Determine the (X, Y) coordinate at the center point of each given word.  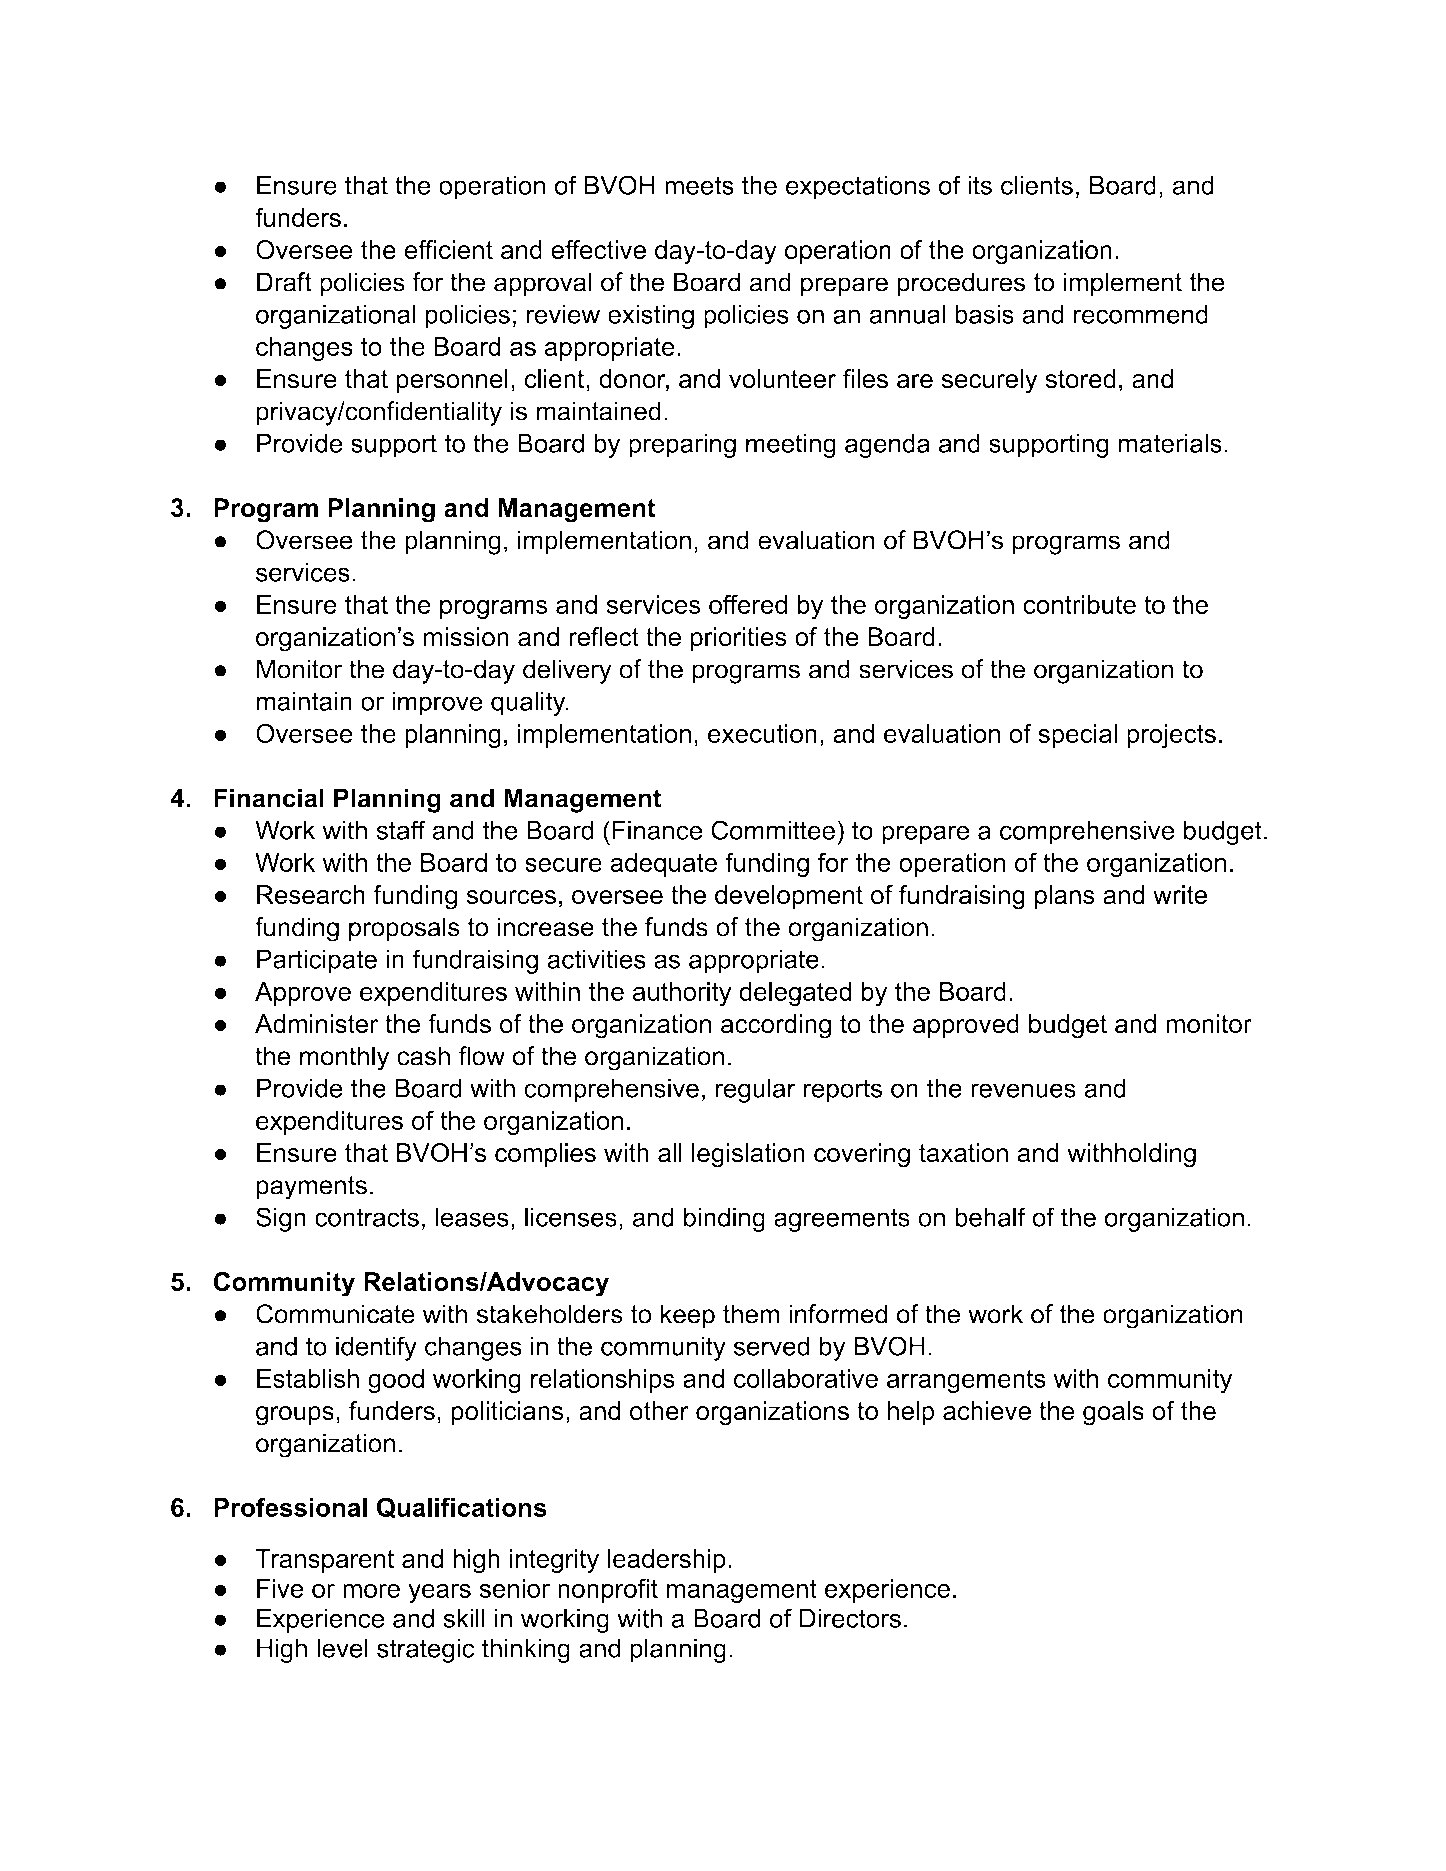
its (980, 185)
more (371, 1590)
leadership (667, 1561)
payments (312, 1188)
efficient (448, 250)
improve (437, 703)
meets (699, 185)
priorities (739, 639)
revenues (1023, 1090)
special (1077, 736)
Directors (850, 1618)
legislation (748, 1155)
